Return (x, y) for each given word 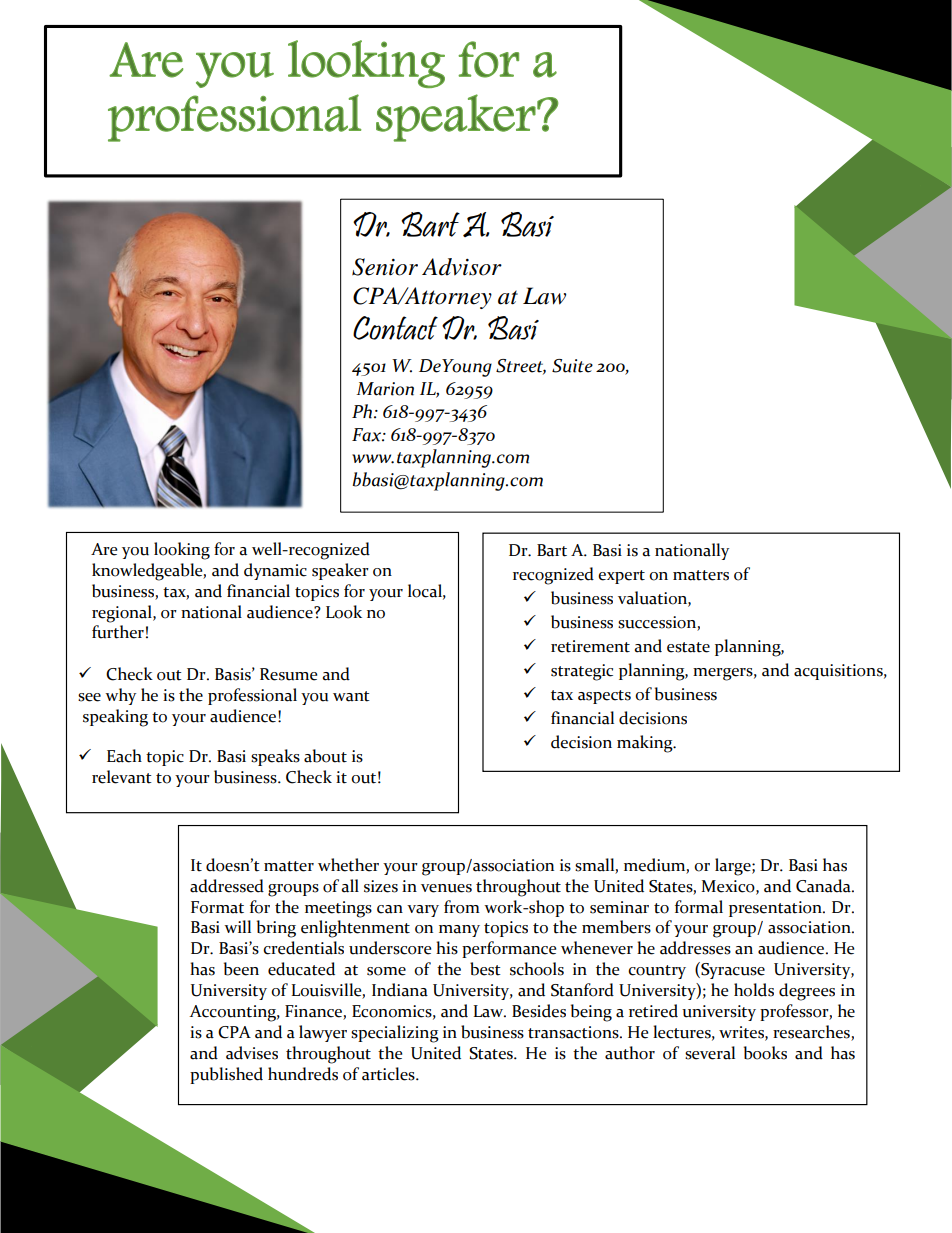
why (120, 696)
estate (688, 647)
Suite (572, 366)
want (351, 696)
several (710, 1053)
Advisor (462, 267)
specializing (395, 1034)
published (226, 1075)
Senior (385, 267)
